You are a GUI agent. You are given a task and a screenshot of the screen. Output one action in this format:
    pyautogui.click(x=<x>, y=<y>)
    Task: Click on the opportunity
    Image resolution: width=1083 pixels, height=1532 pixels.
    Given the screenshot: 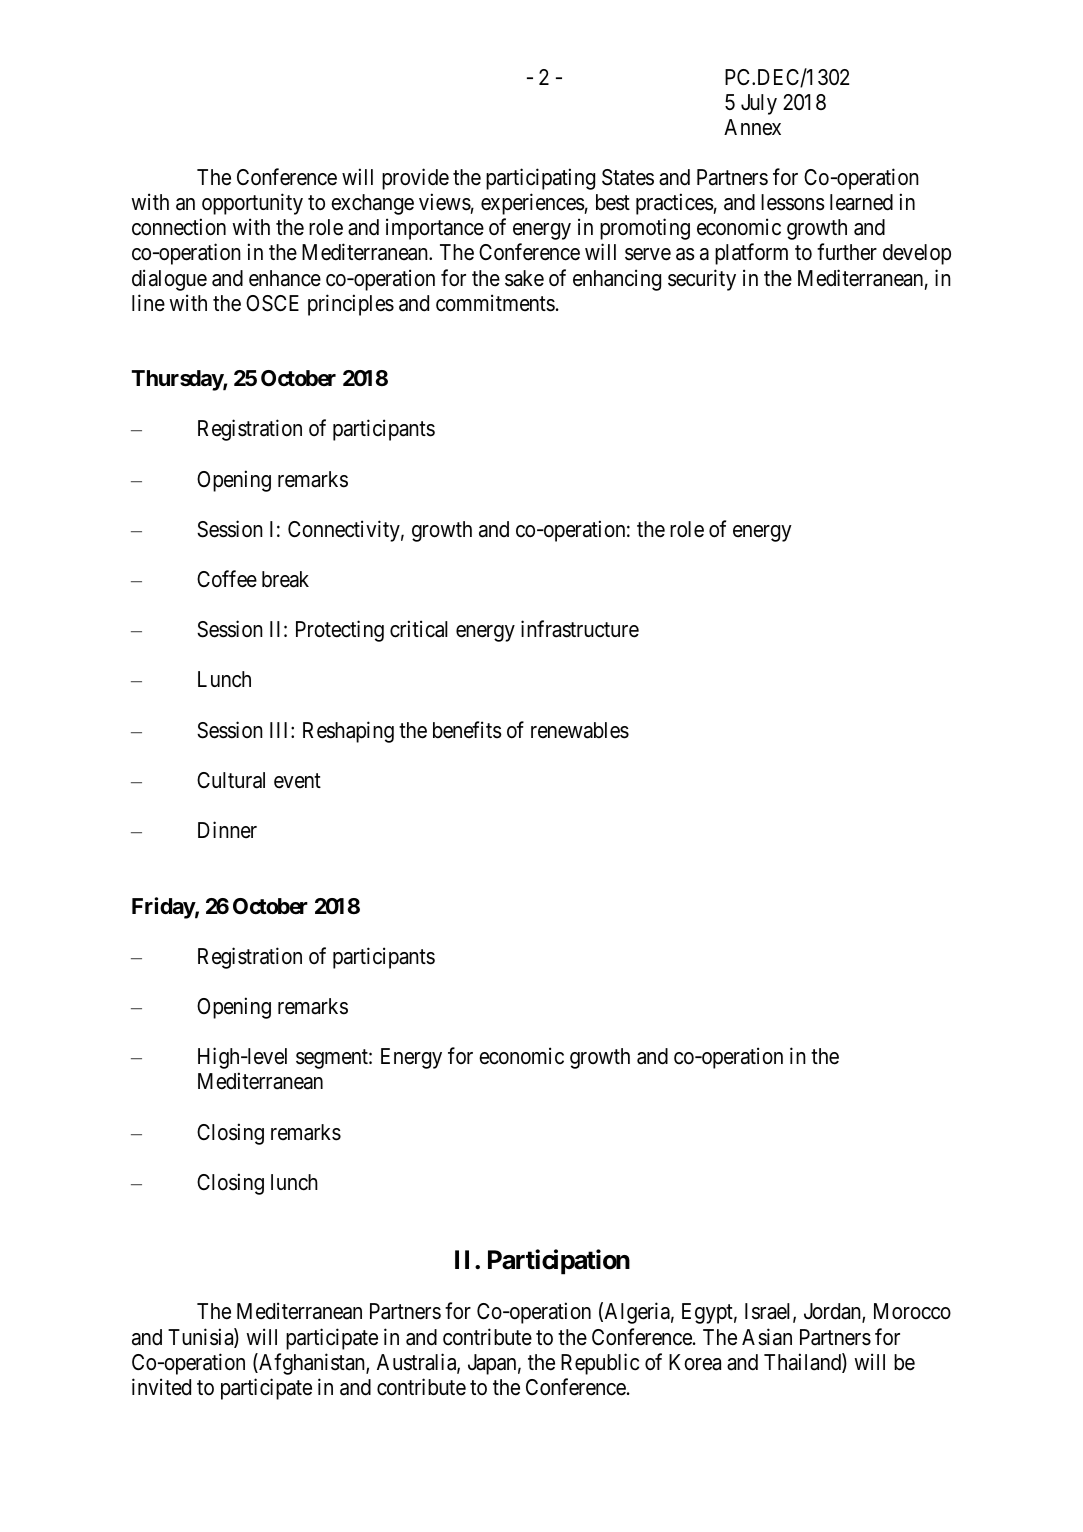 What is the action you would take?
    pyautogui.click(x=252, y=204)
